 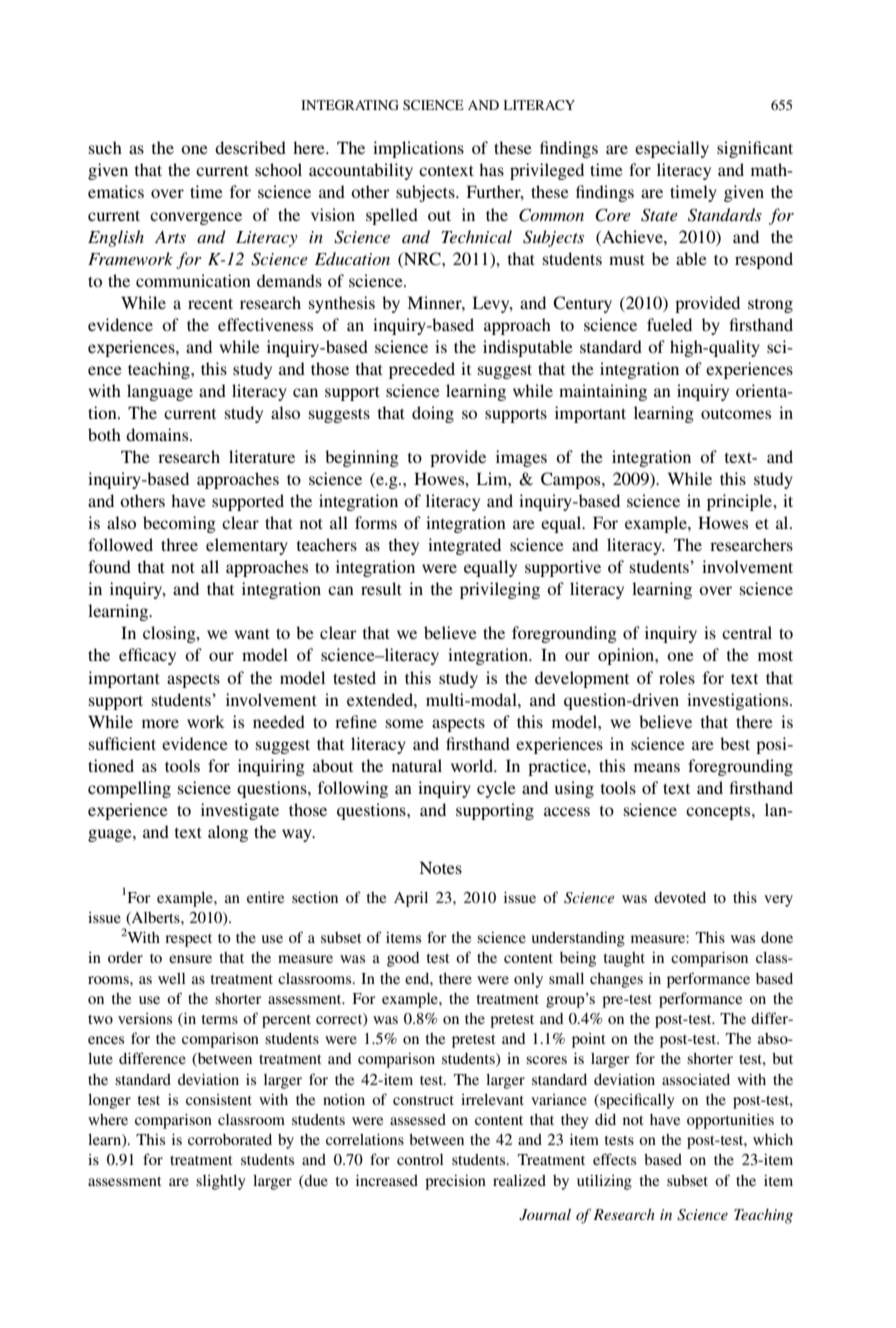 I want to click on has, so click(x=491, y=169).
